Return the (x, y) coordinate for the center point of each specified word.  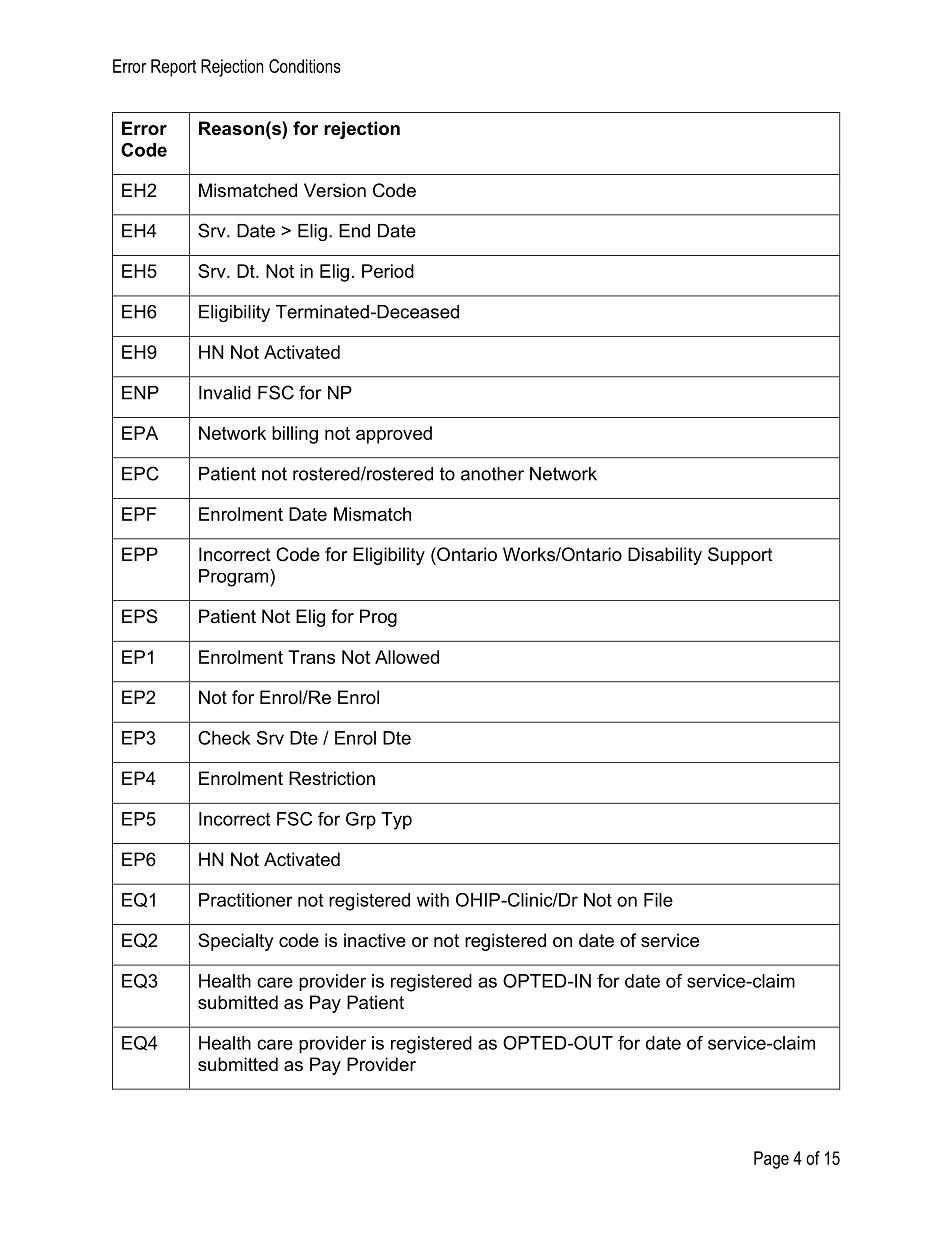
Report (173, 68)
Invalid (225, 393)
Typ (396, 821)
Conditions (305, 66)
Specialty (236, 942)
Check (224, 738)
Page (771, 1160)
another (492, 474)
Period (388, 271)
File (658, 900)
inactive (375, 940)
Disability (665, 556)
